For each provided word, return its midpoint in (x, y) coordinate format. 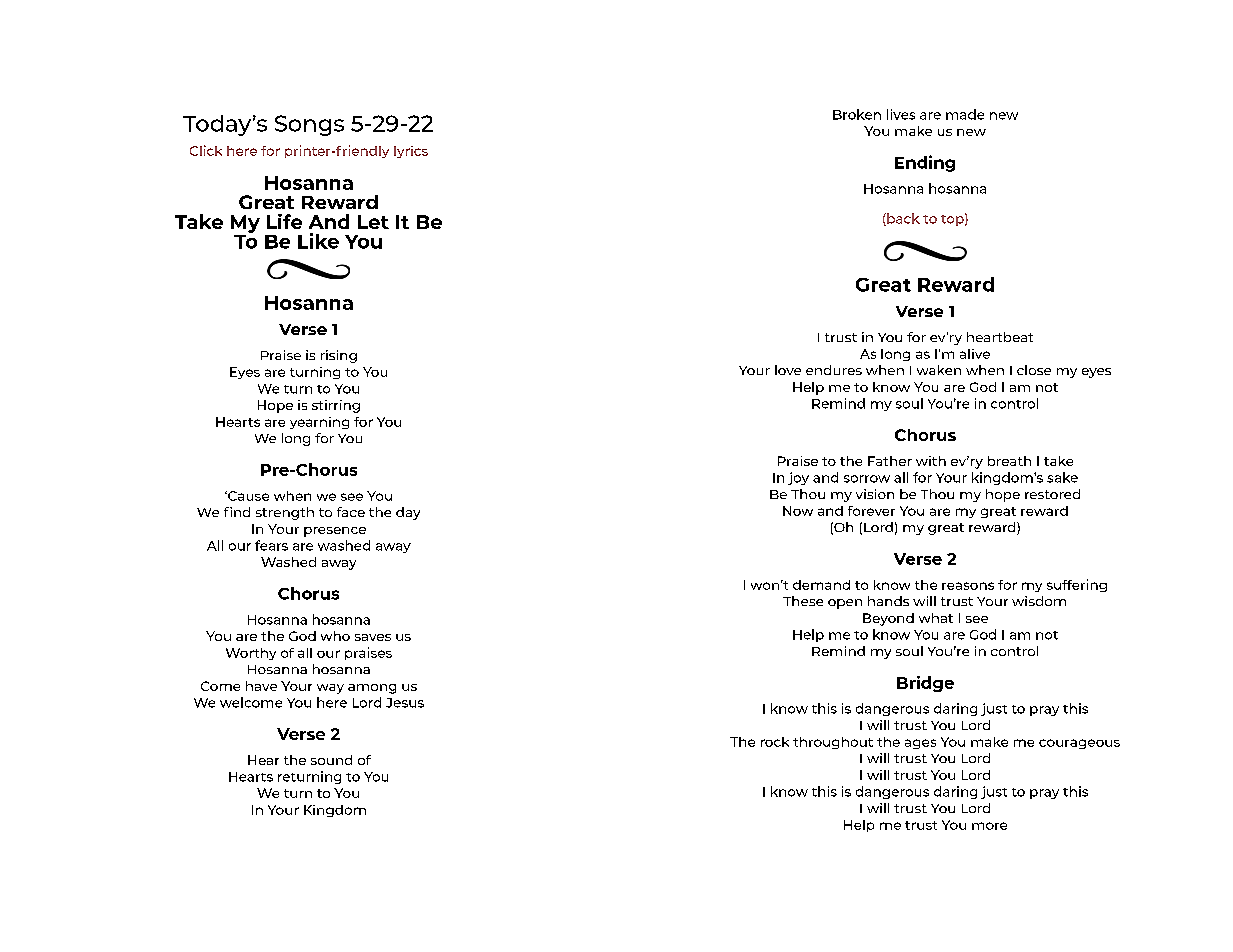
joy (798, 478)
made (965, 114)
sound (331, 760)
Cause (247, 496)
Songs (309, 125)
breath (1009, 461)
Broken (857, 114)
